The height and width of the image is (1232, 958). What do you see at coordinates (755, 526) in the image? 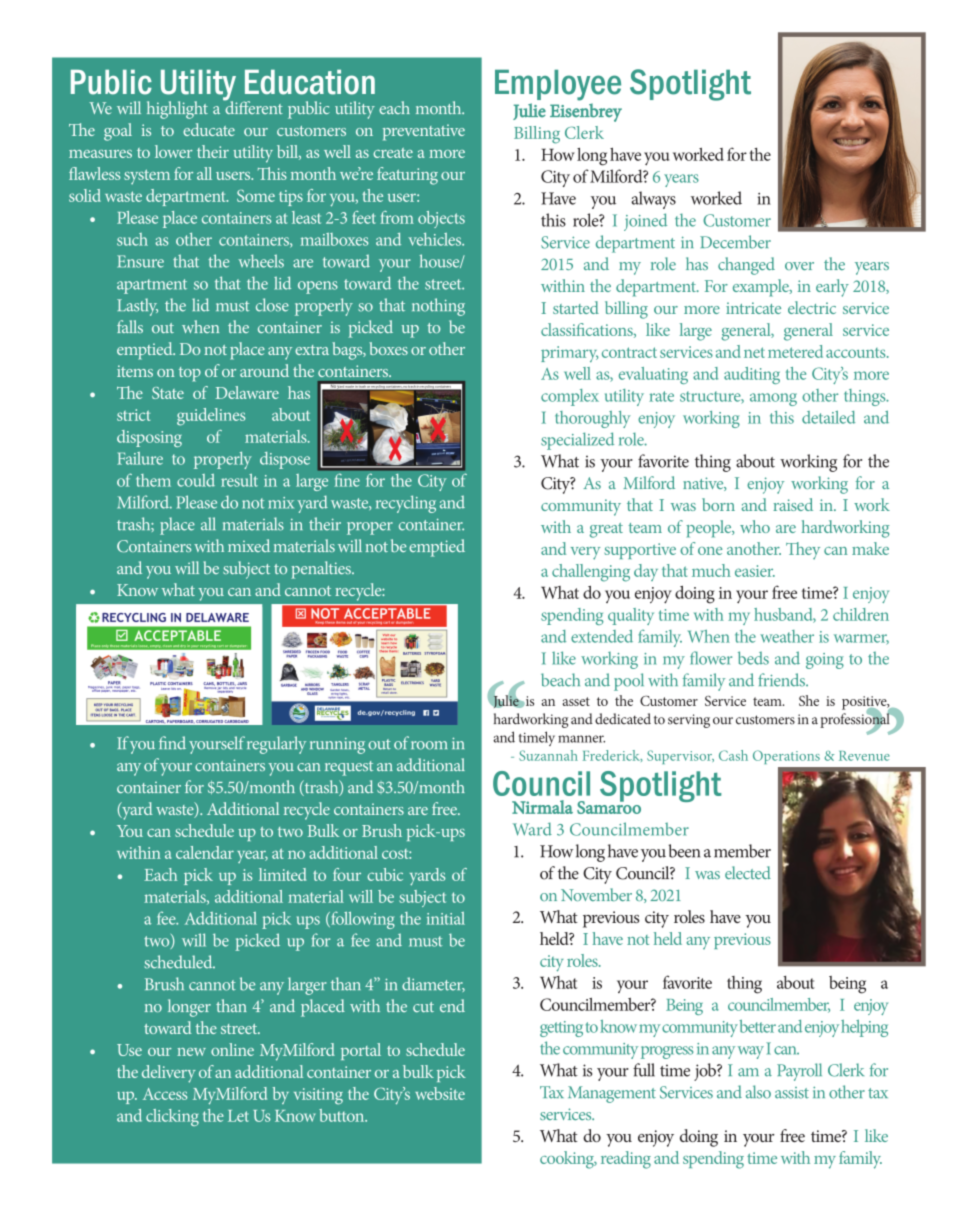
I see `who` at bounding box center [755, 526].
